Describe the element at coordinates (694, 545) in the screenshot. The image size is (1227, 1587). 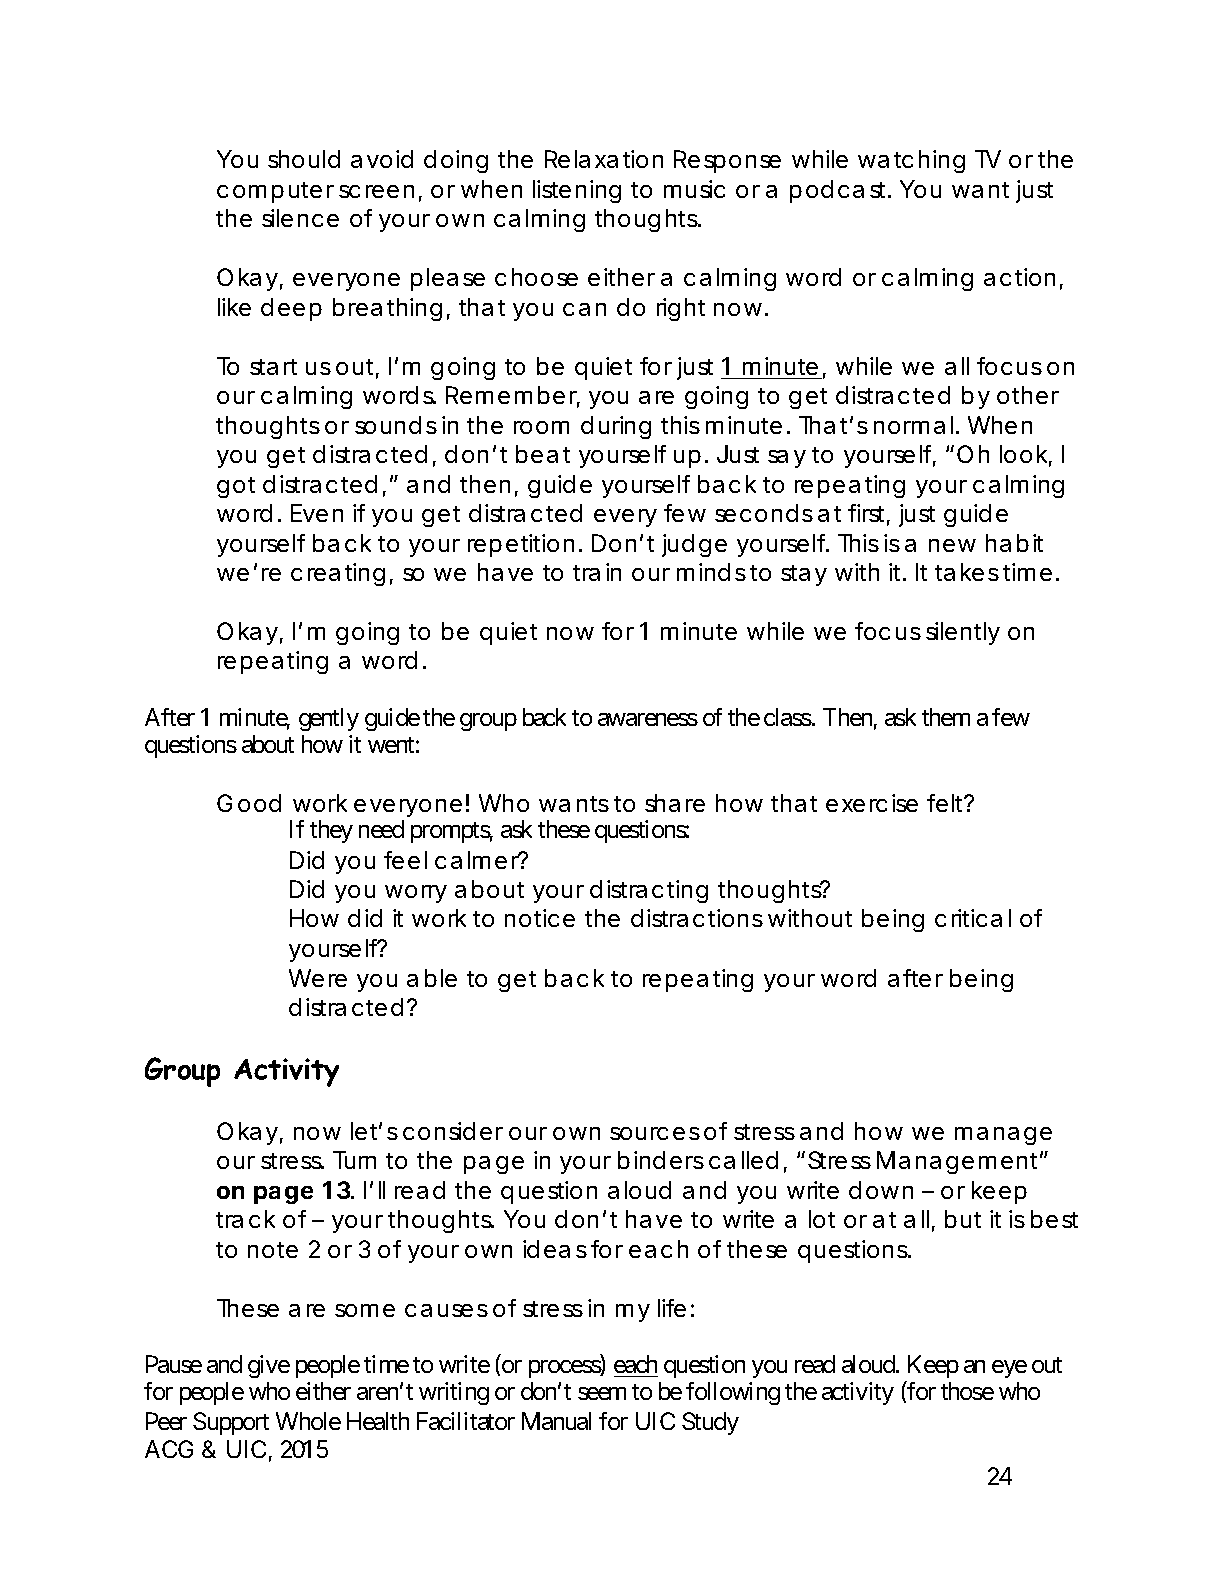
I see `judge` at that location.
